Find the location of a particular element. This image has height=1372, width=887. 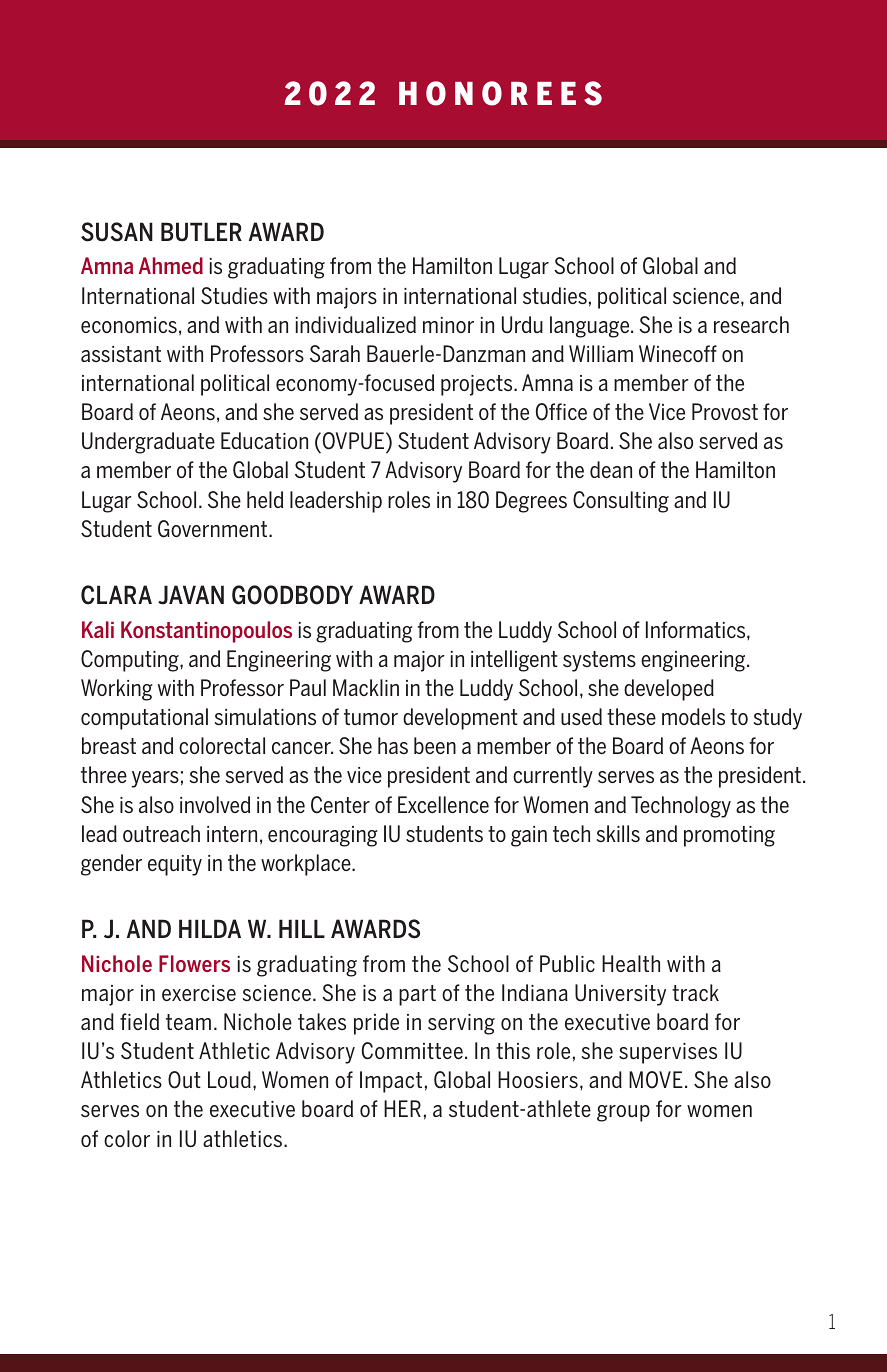

Impact is located at coordinates (391, 1082).
